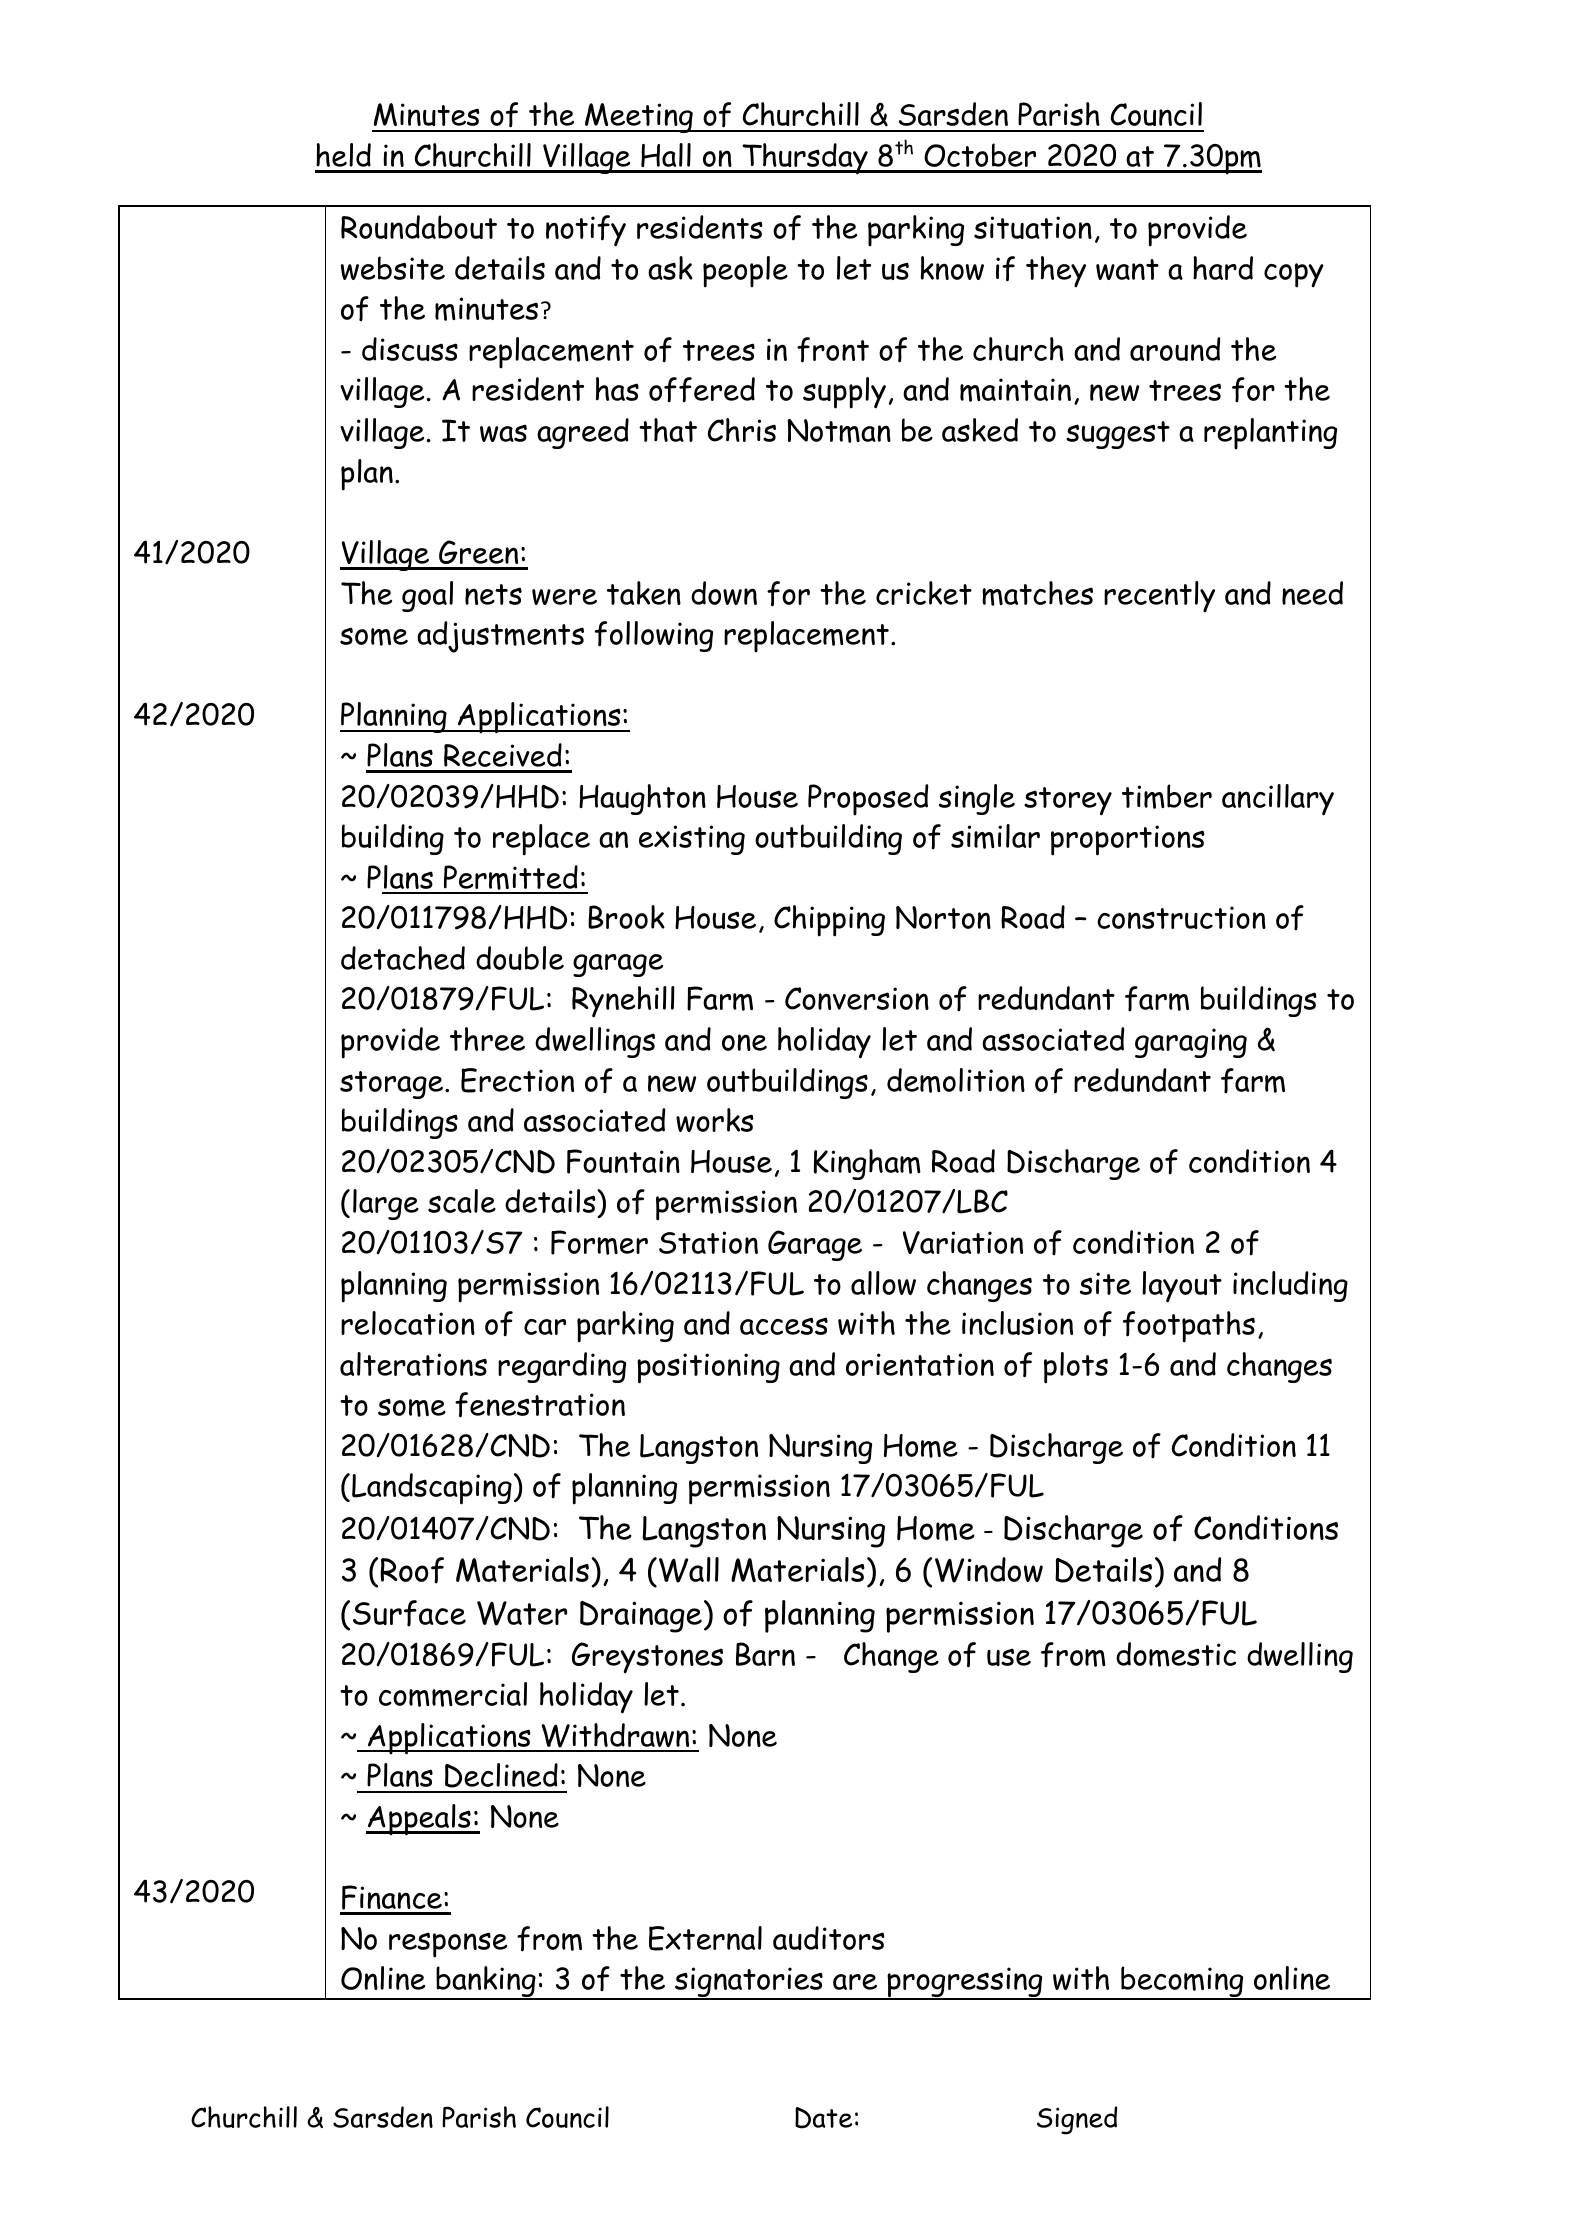 The width and height of the page is (1576, 2229). I want to click on hard, so click(1223, 268).
